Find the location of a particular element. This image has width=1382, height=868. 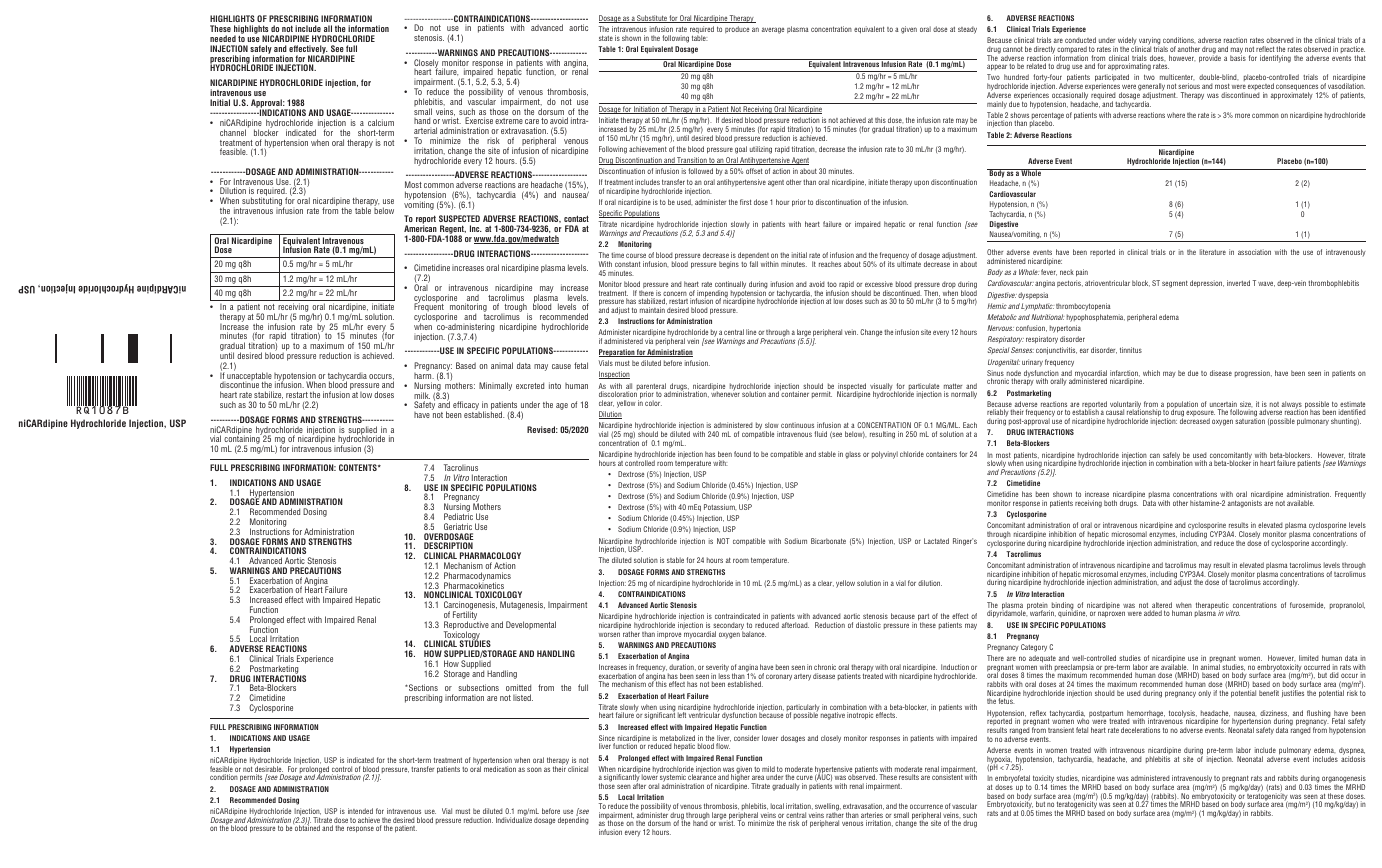

curve is located at coordinates (804, 779).
